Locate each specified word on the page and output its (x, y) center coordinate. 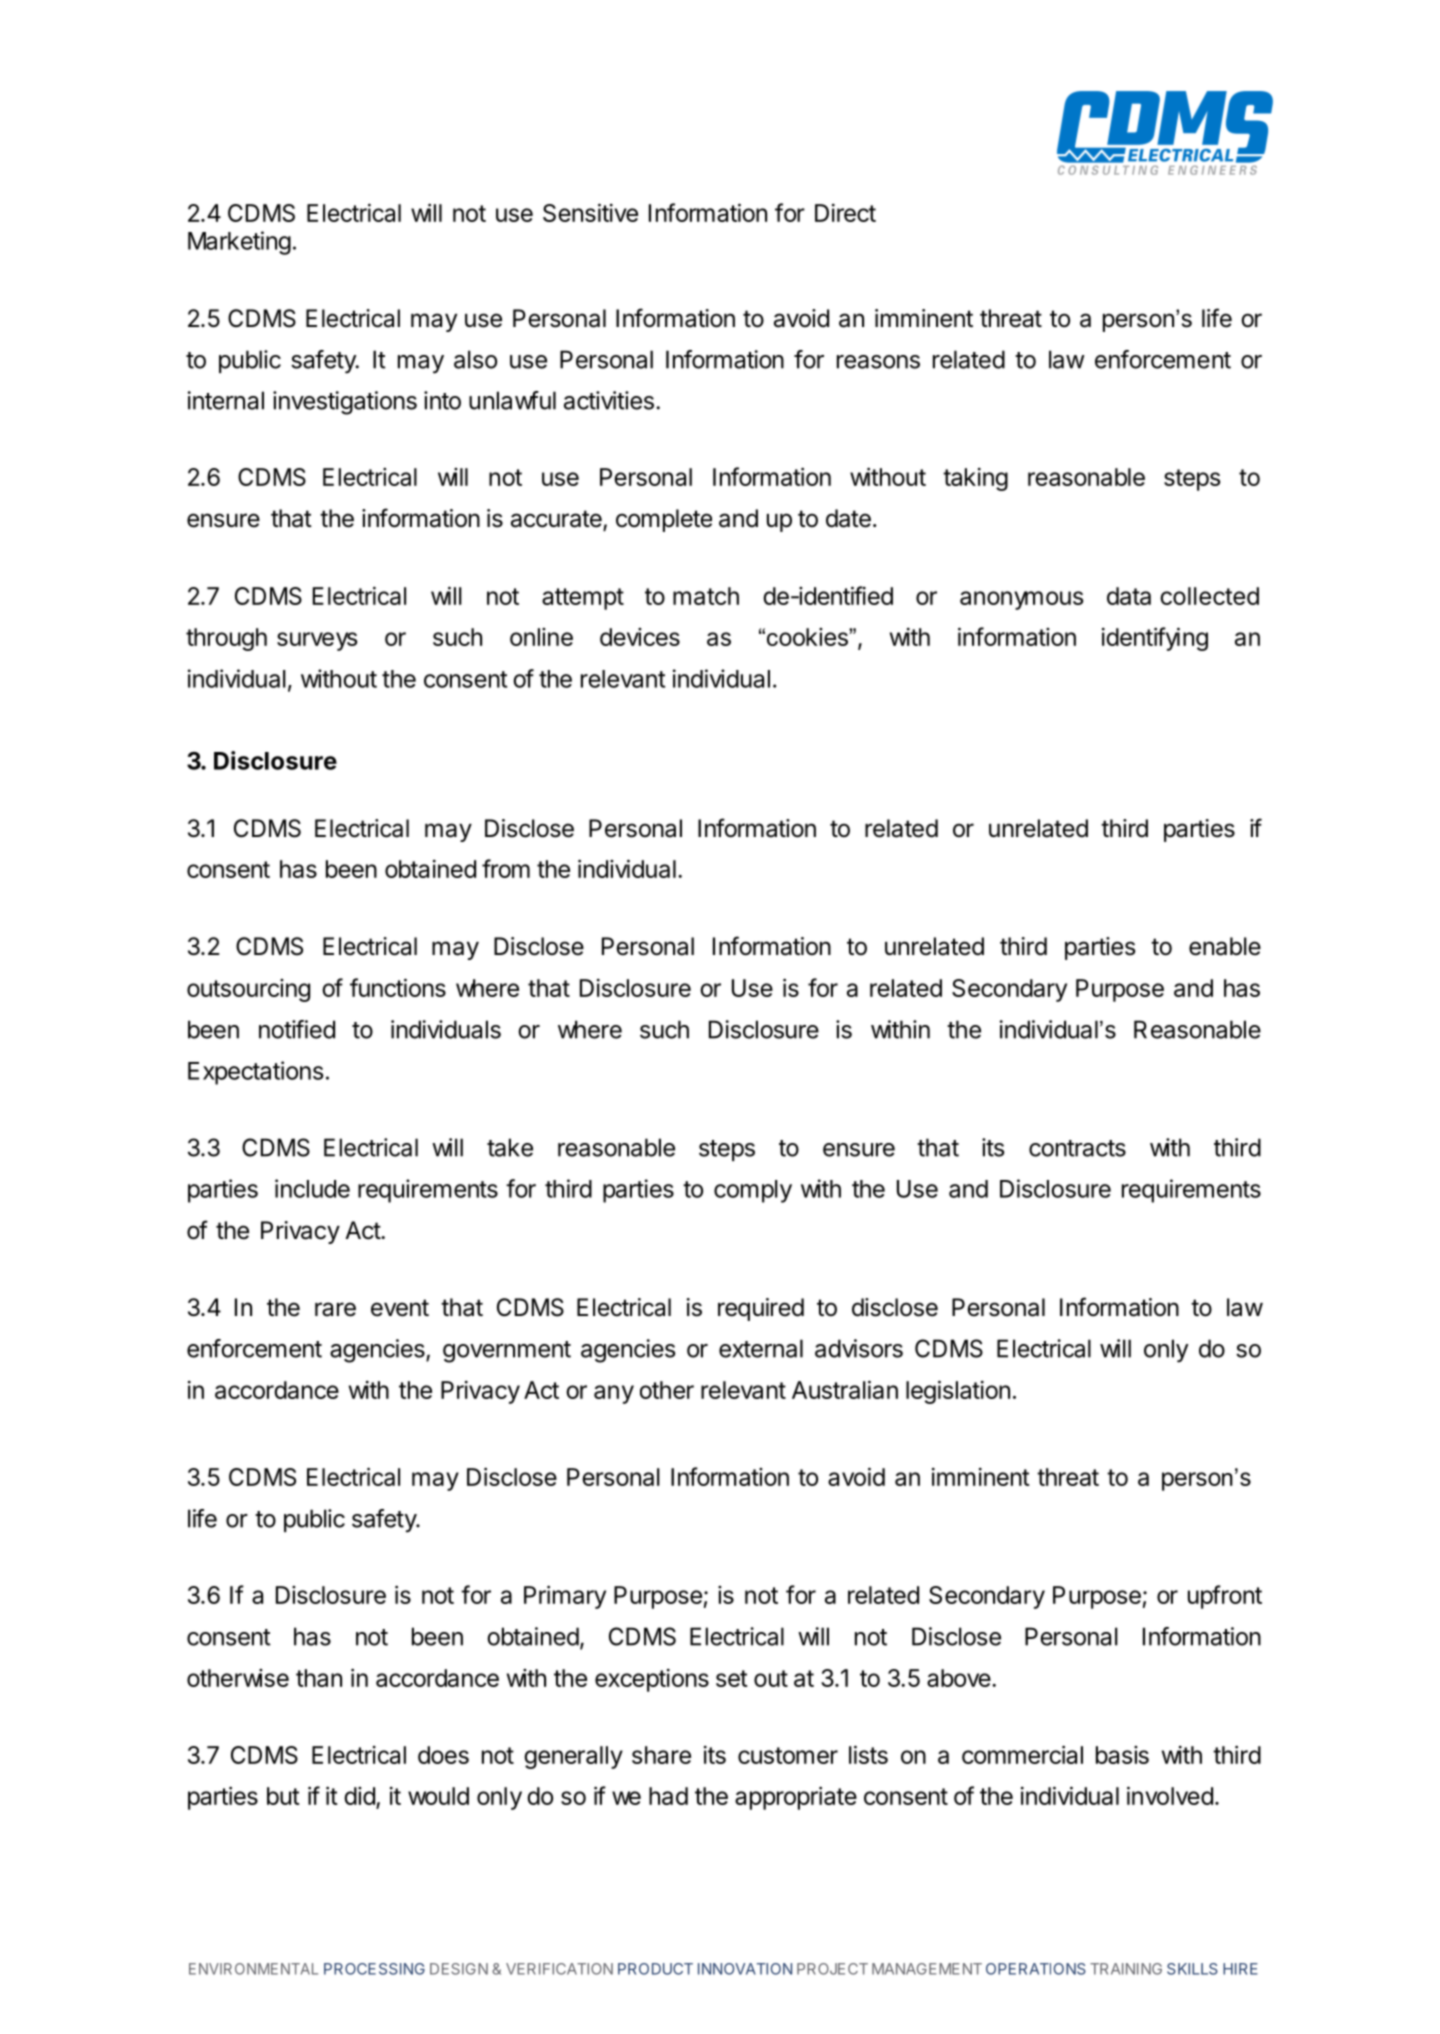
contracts (1077, 1148)
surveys (317, 641)
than (319, 1678)
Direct (845, 213)
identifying (1155, 639)
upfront (1225, 1597)
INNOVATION (745, 1969)
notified (297, 1029)
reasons (878, 362)
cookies (808, 637)
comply (753, 1191)
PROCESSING (374, 1969)
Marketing (239, 243)
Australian (845, 1389)
